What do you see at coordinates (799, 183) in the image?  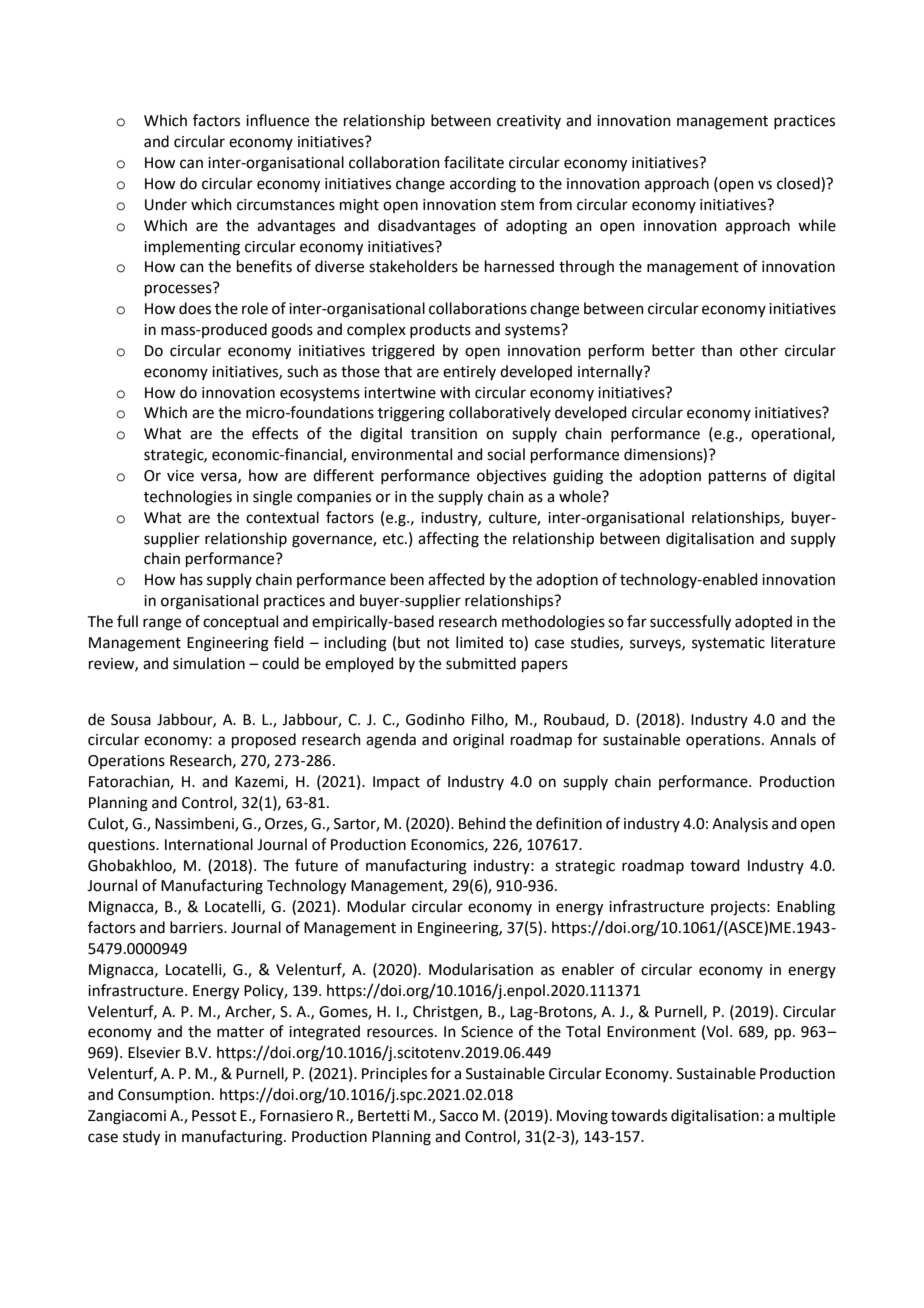 I see `closed` at bounding box center [799, 183].
